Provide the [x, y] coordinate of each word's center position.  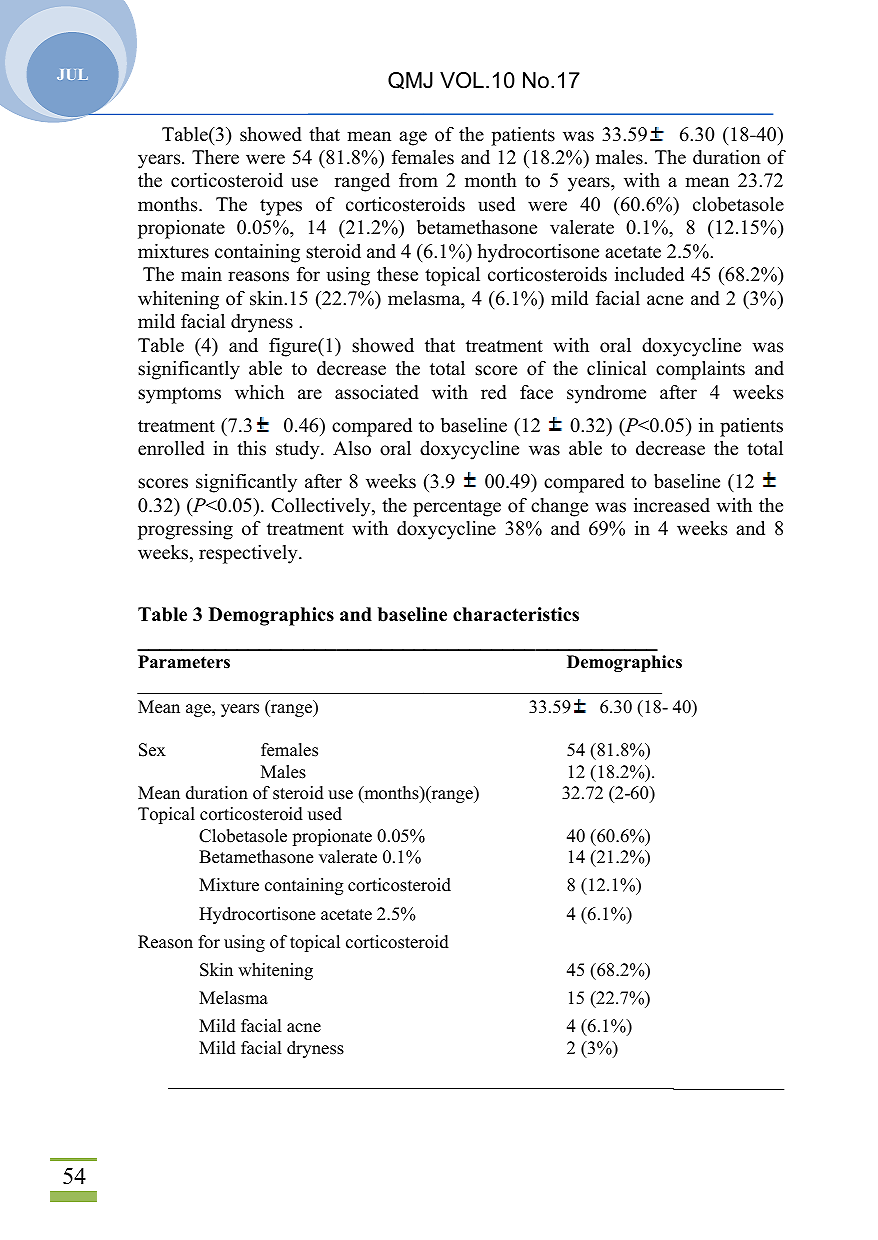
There [215, 157]
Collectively [322, 507]
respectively [249, 554]
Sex [152, 750]
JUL [72, 74]
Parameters [184, 662]
